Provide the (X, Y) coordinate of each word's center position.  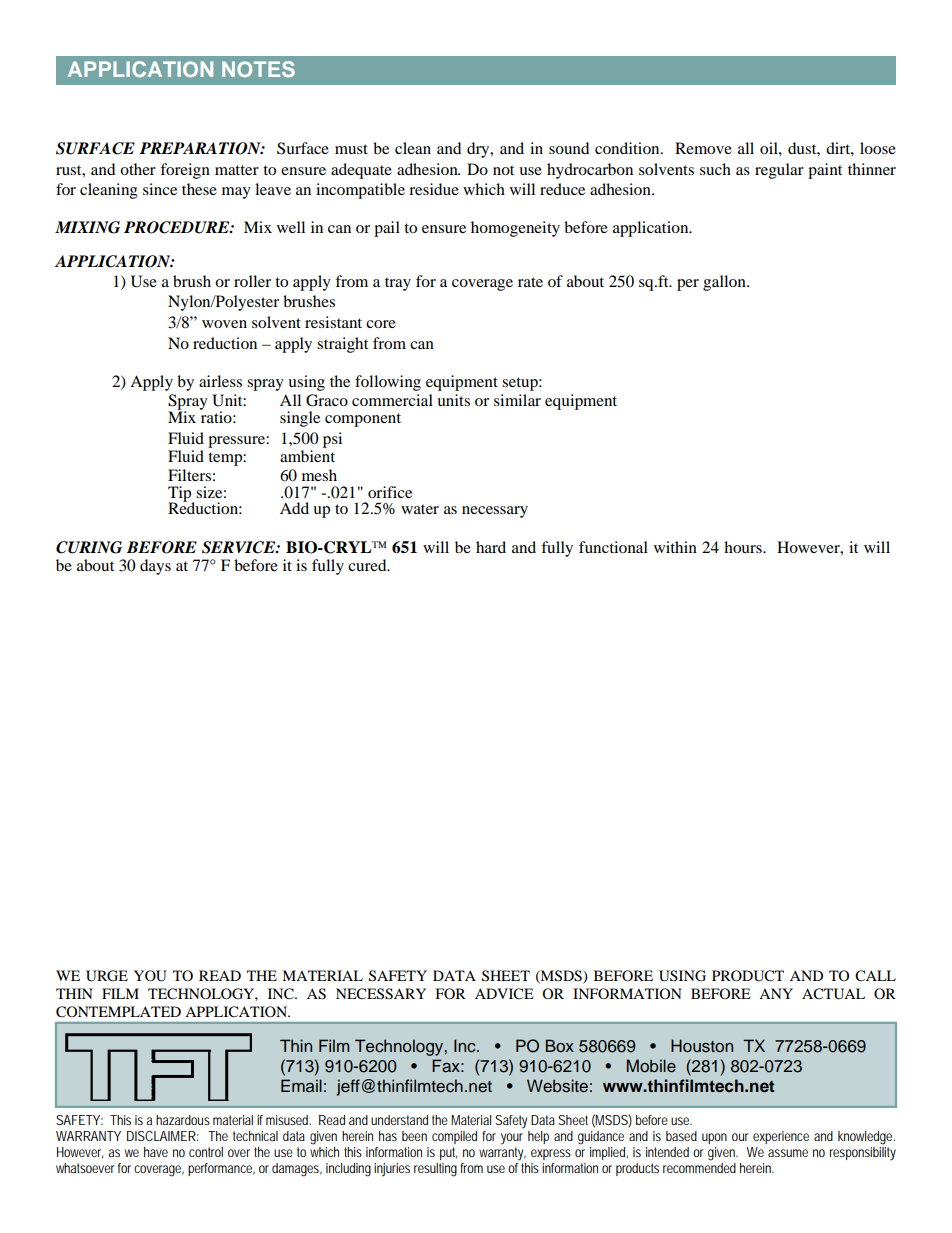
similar (517, 400)
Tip (181, 495)
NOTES (258, 69)
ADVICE (504, 994)
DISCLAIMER (162, 1136)
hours (744, 547)
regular (779, 171)
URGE (107, 976)
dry (479, 150)
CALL (875, 976)
